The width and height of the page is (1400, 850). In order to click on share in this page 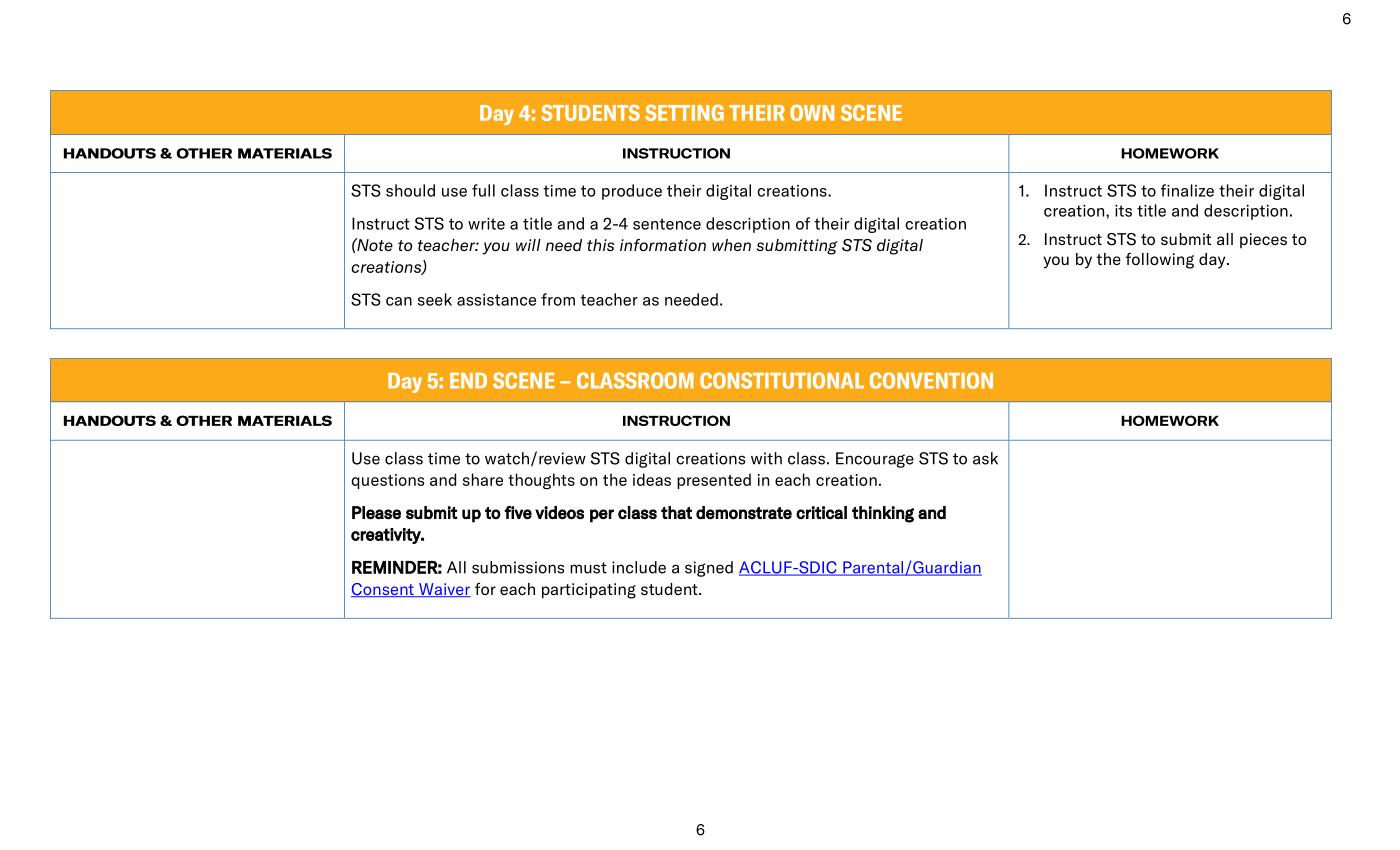, I will do `click(483, 479)`.
